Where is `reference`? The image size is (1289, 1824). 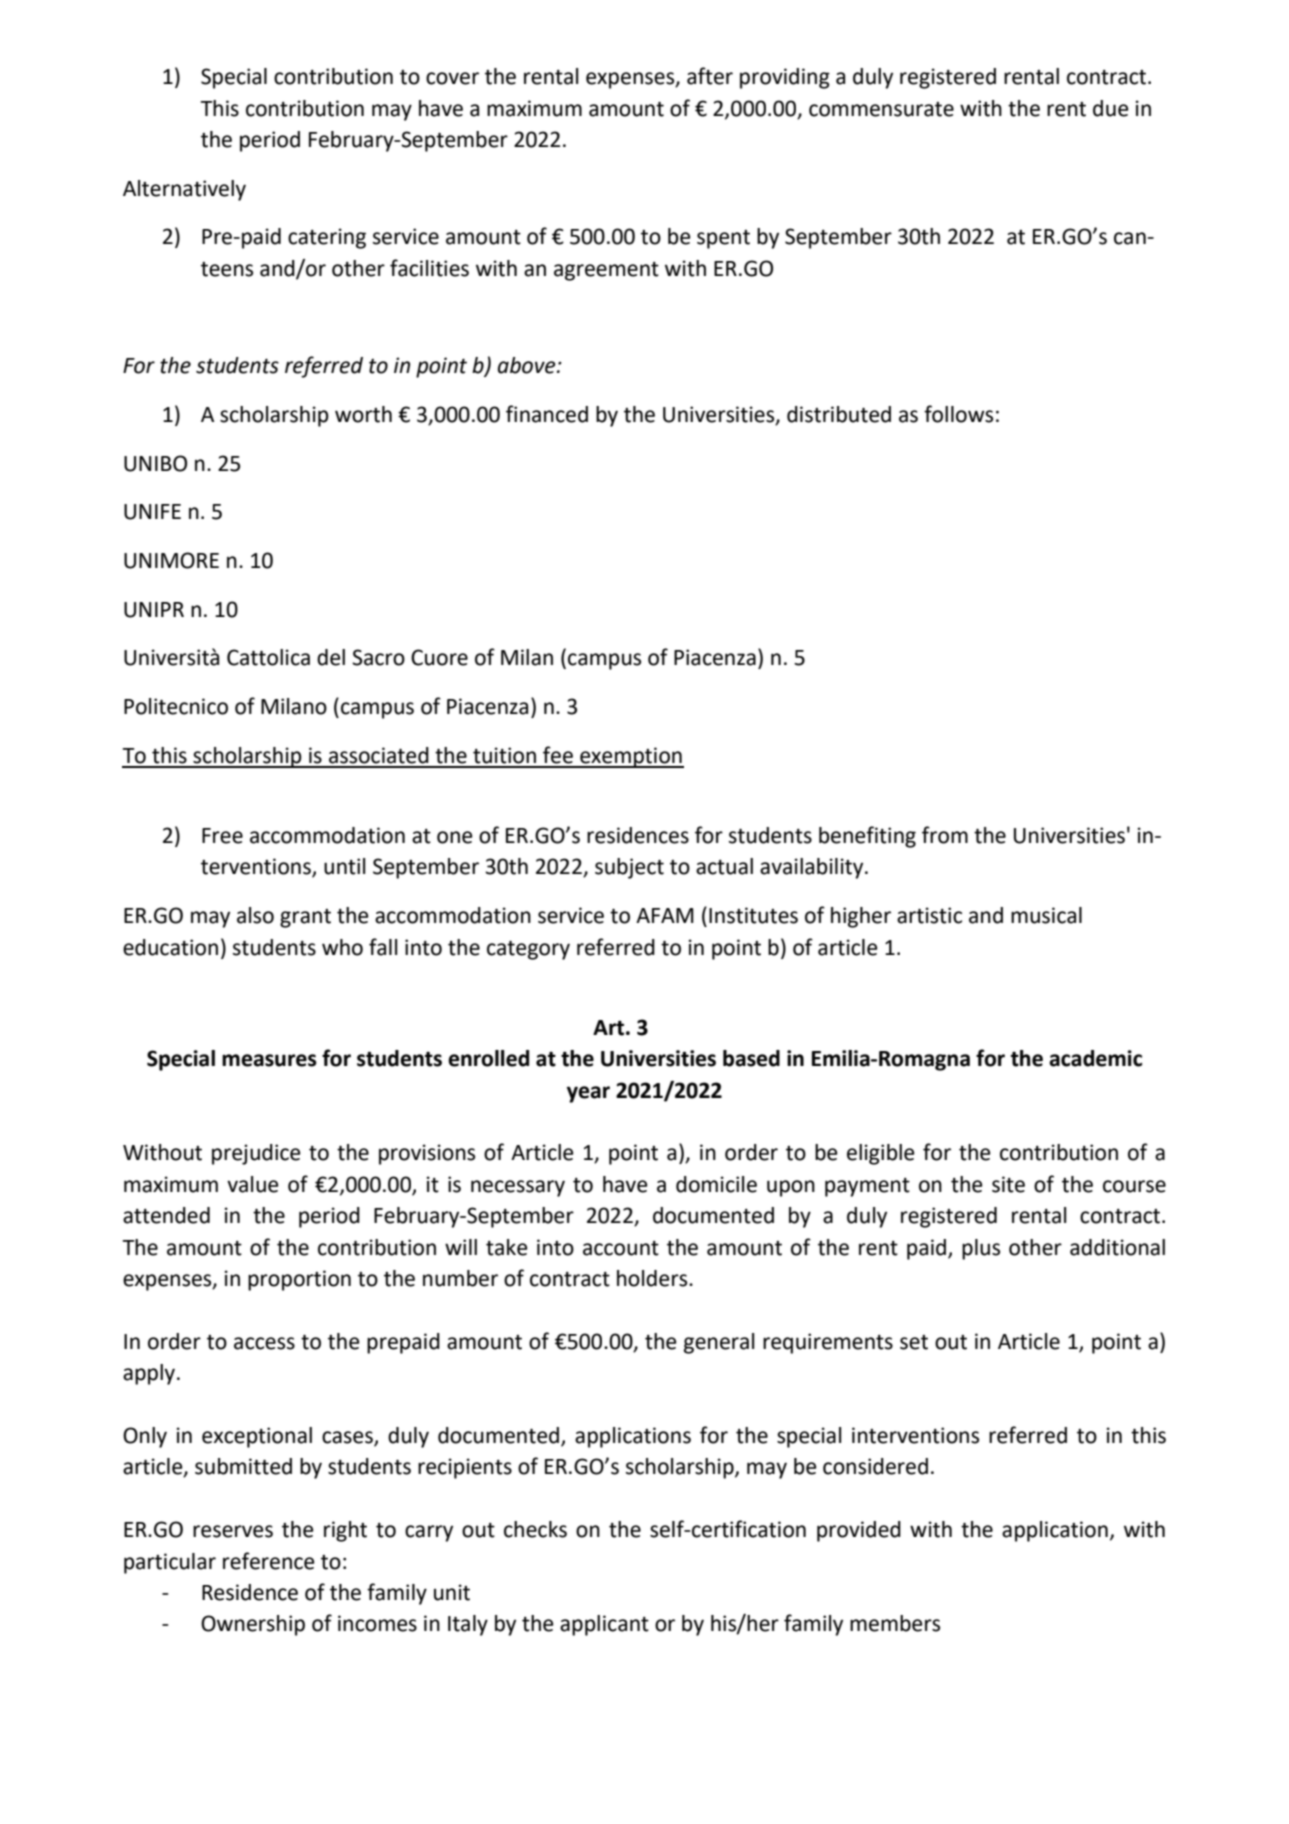
reference is located at coordinates (269, 1561).
